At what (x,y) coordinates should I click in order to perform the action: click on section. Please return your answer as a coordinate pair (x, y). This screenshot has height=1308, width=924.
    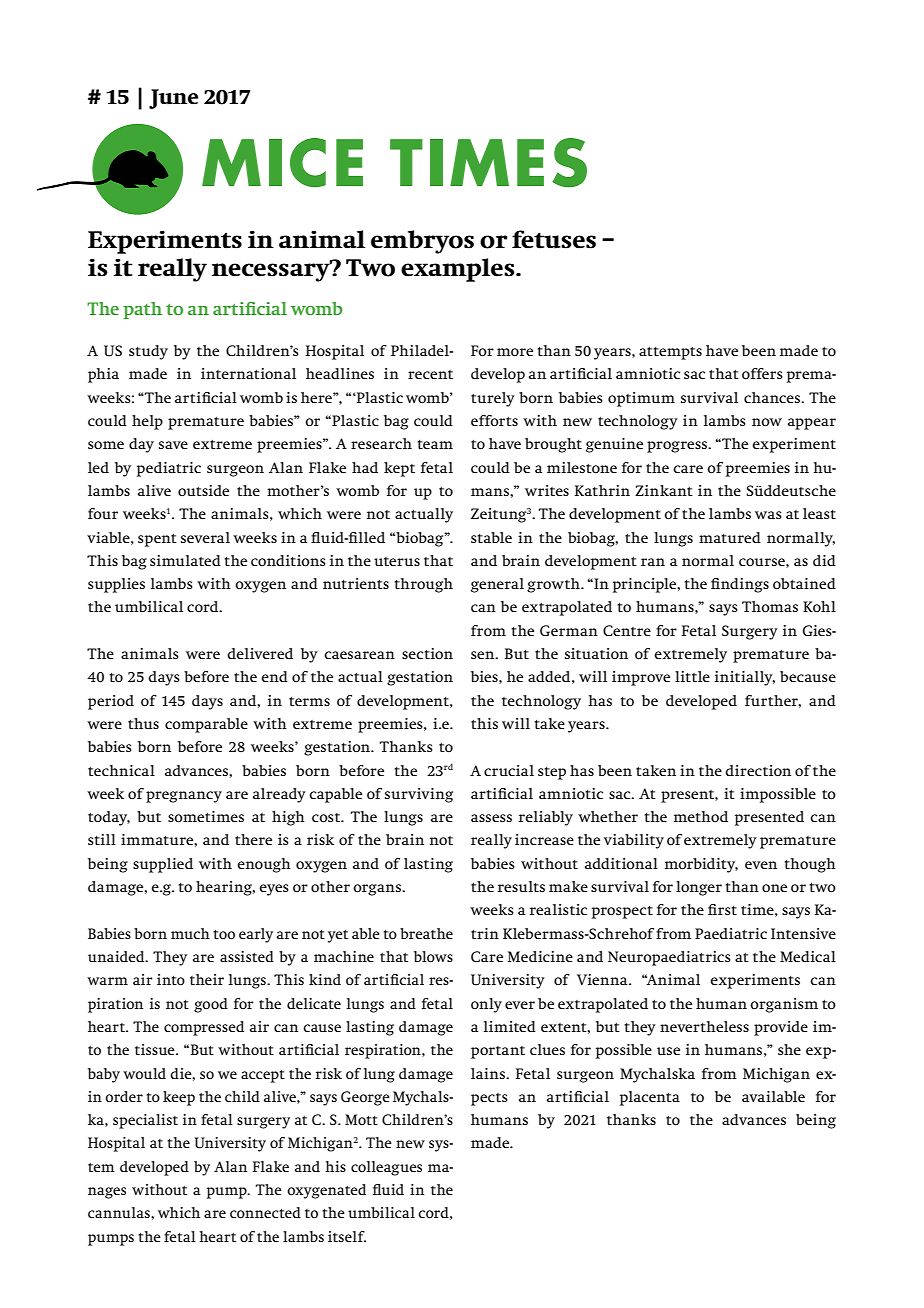
    Looking at the image, I should click on (427, 653).
